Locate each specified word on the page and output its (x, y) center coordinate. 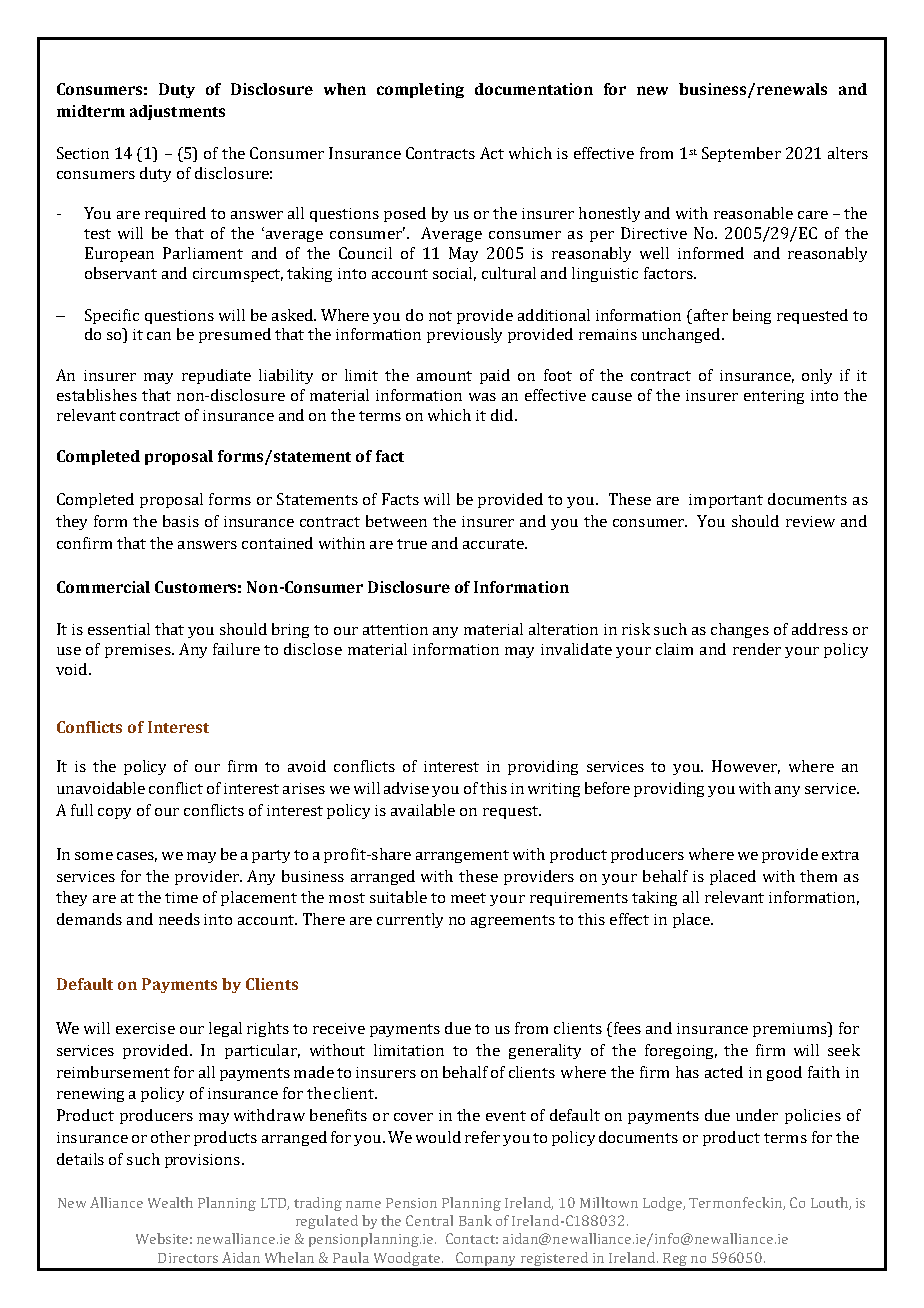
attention (395, 629)
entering (774, 397)
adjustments (177, 112)
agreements (513, 921)
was (482, 397)
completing (420, 90)
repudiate (216, 376)
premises (139, 651)
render (757, 649)
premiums (791, 1029)
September (741, 154)
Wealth (170, 1202)
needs (179, 919)
